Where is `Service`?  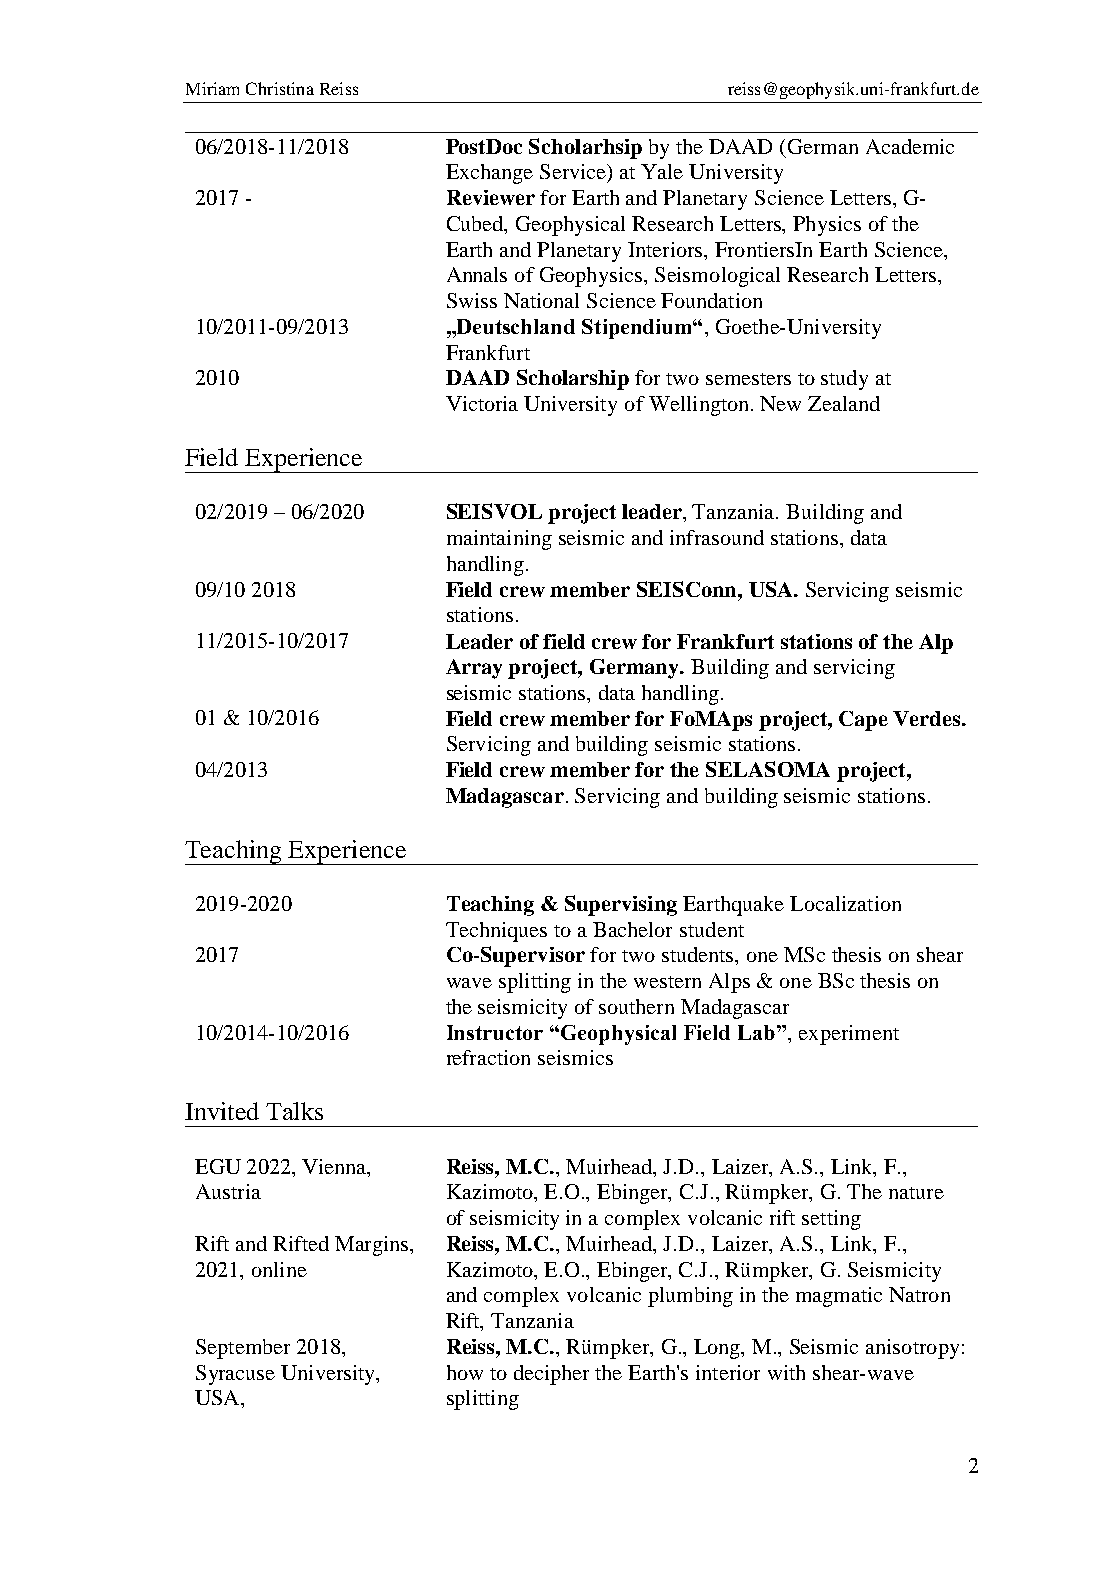 Service is located at coordinates (574, 171).
